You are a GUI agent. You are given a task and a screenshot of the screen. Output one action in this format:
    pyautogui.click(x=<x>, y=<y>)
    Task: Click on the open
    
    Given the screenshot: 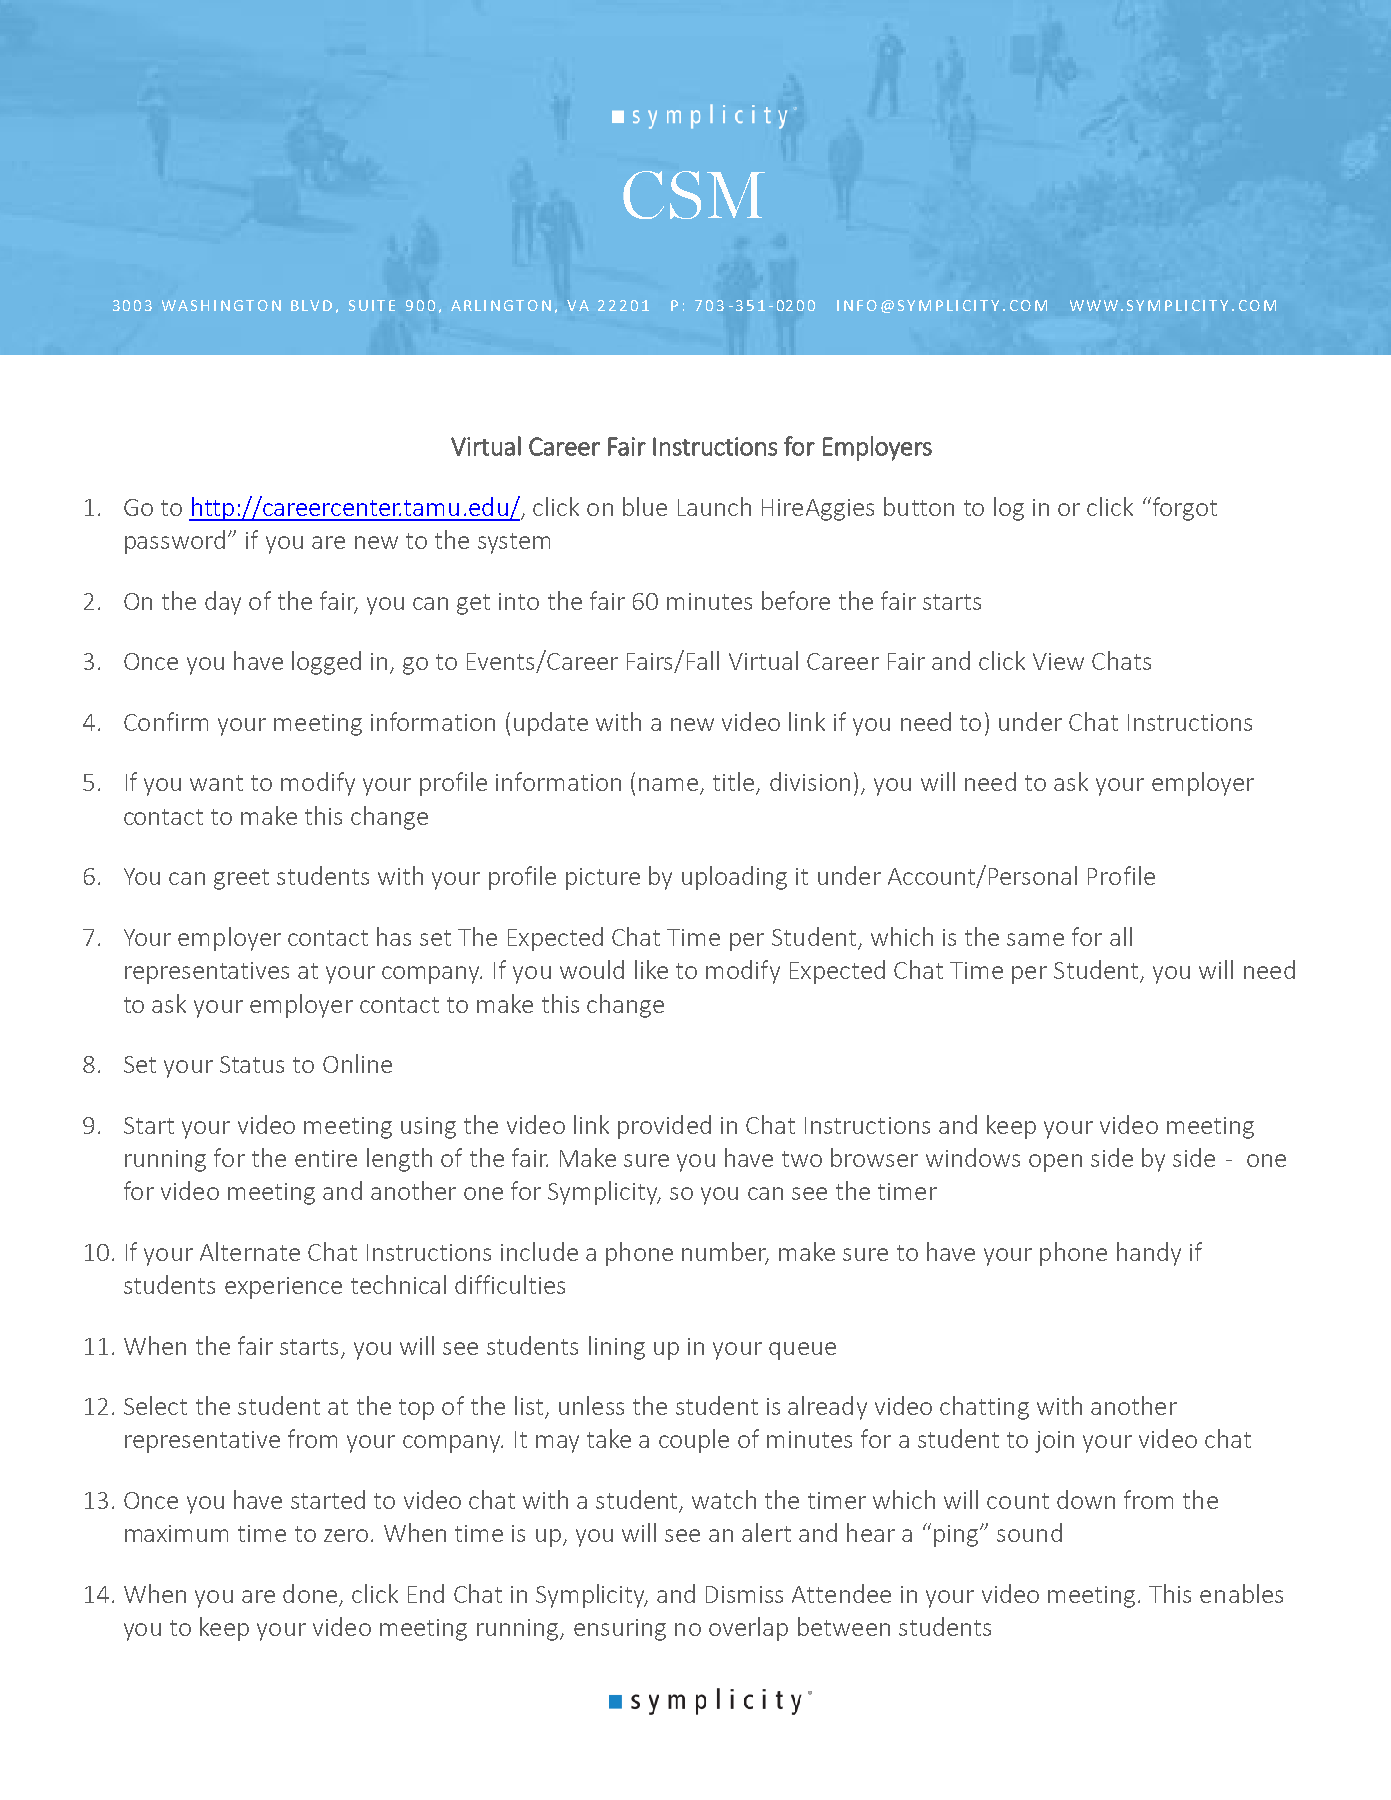 What is the action you would take?
    pyautogui.click(x=1055, y=1163)
